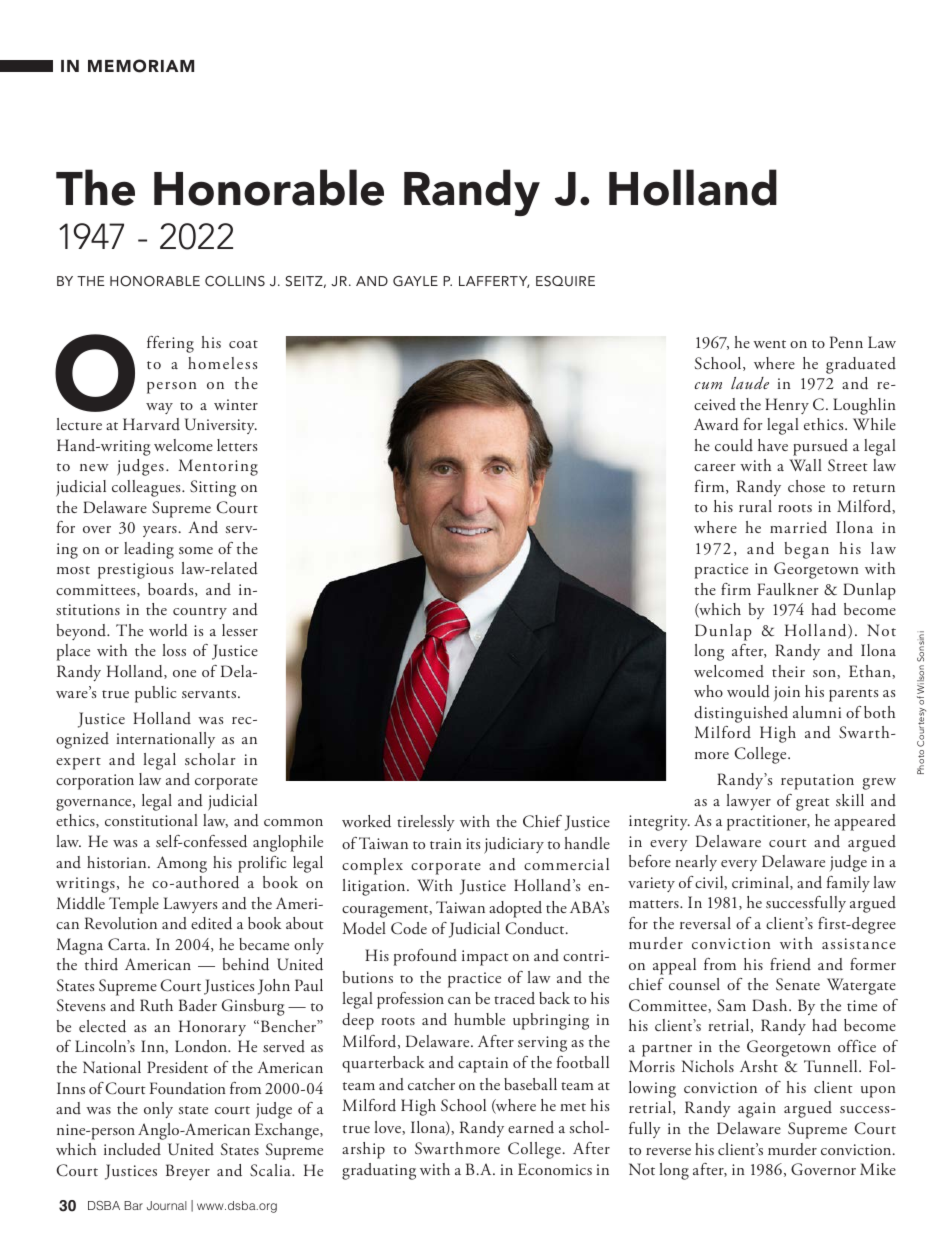 This document has width=952, height=1233. What do you see at coordinates (415, 281) in the document?
I see `GAYLE` at bounding box center [415, 281].
